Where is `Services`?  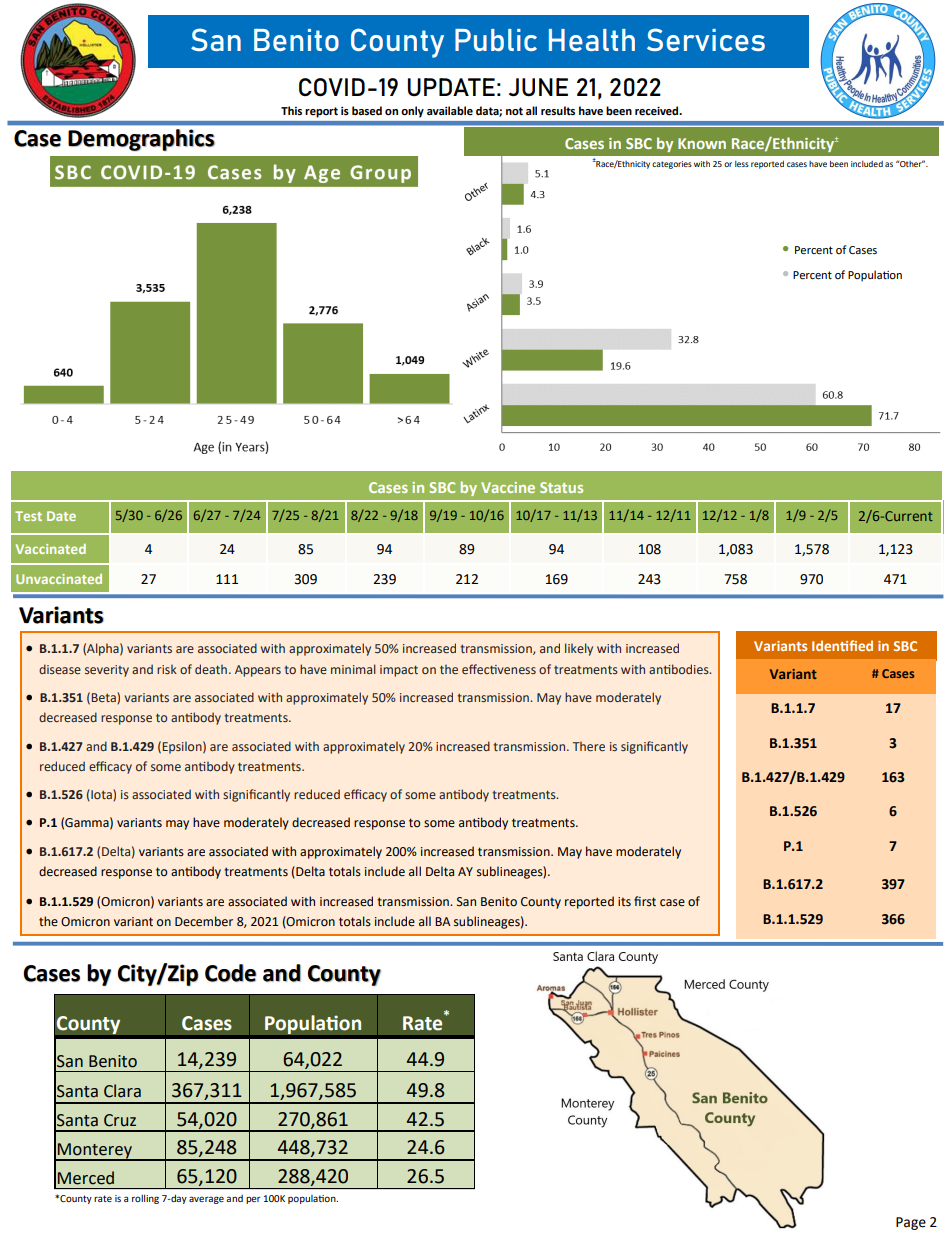 Services is located at coordinates (706, 39).
